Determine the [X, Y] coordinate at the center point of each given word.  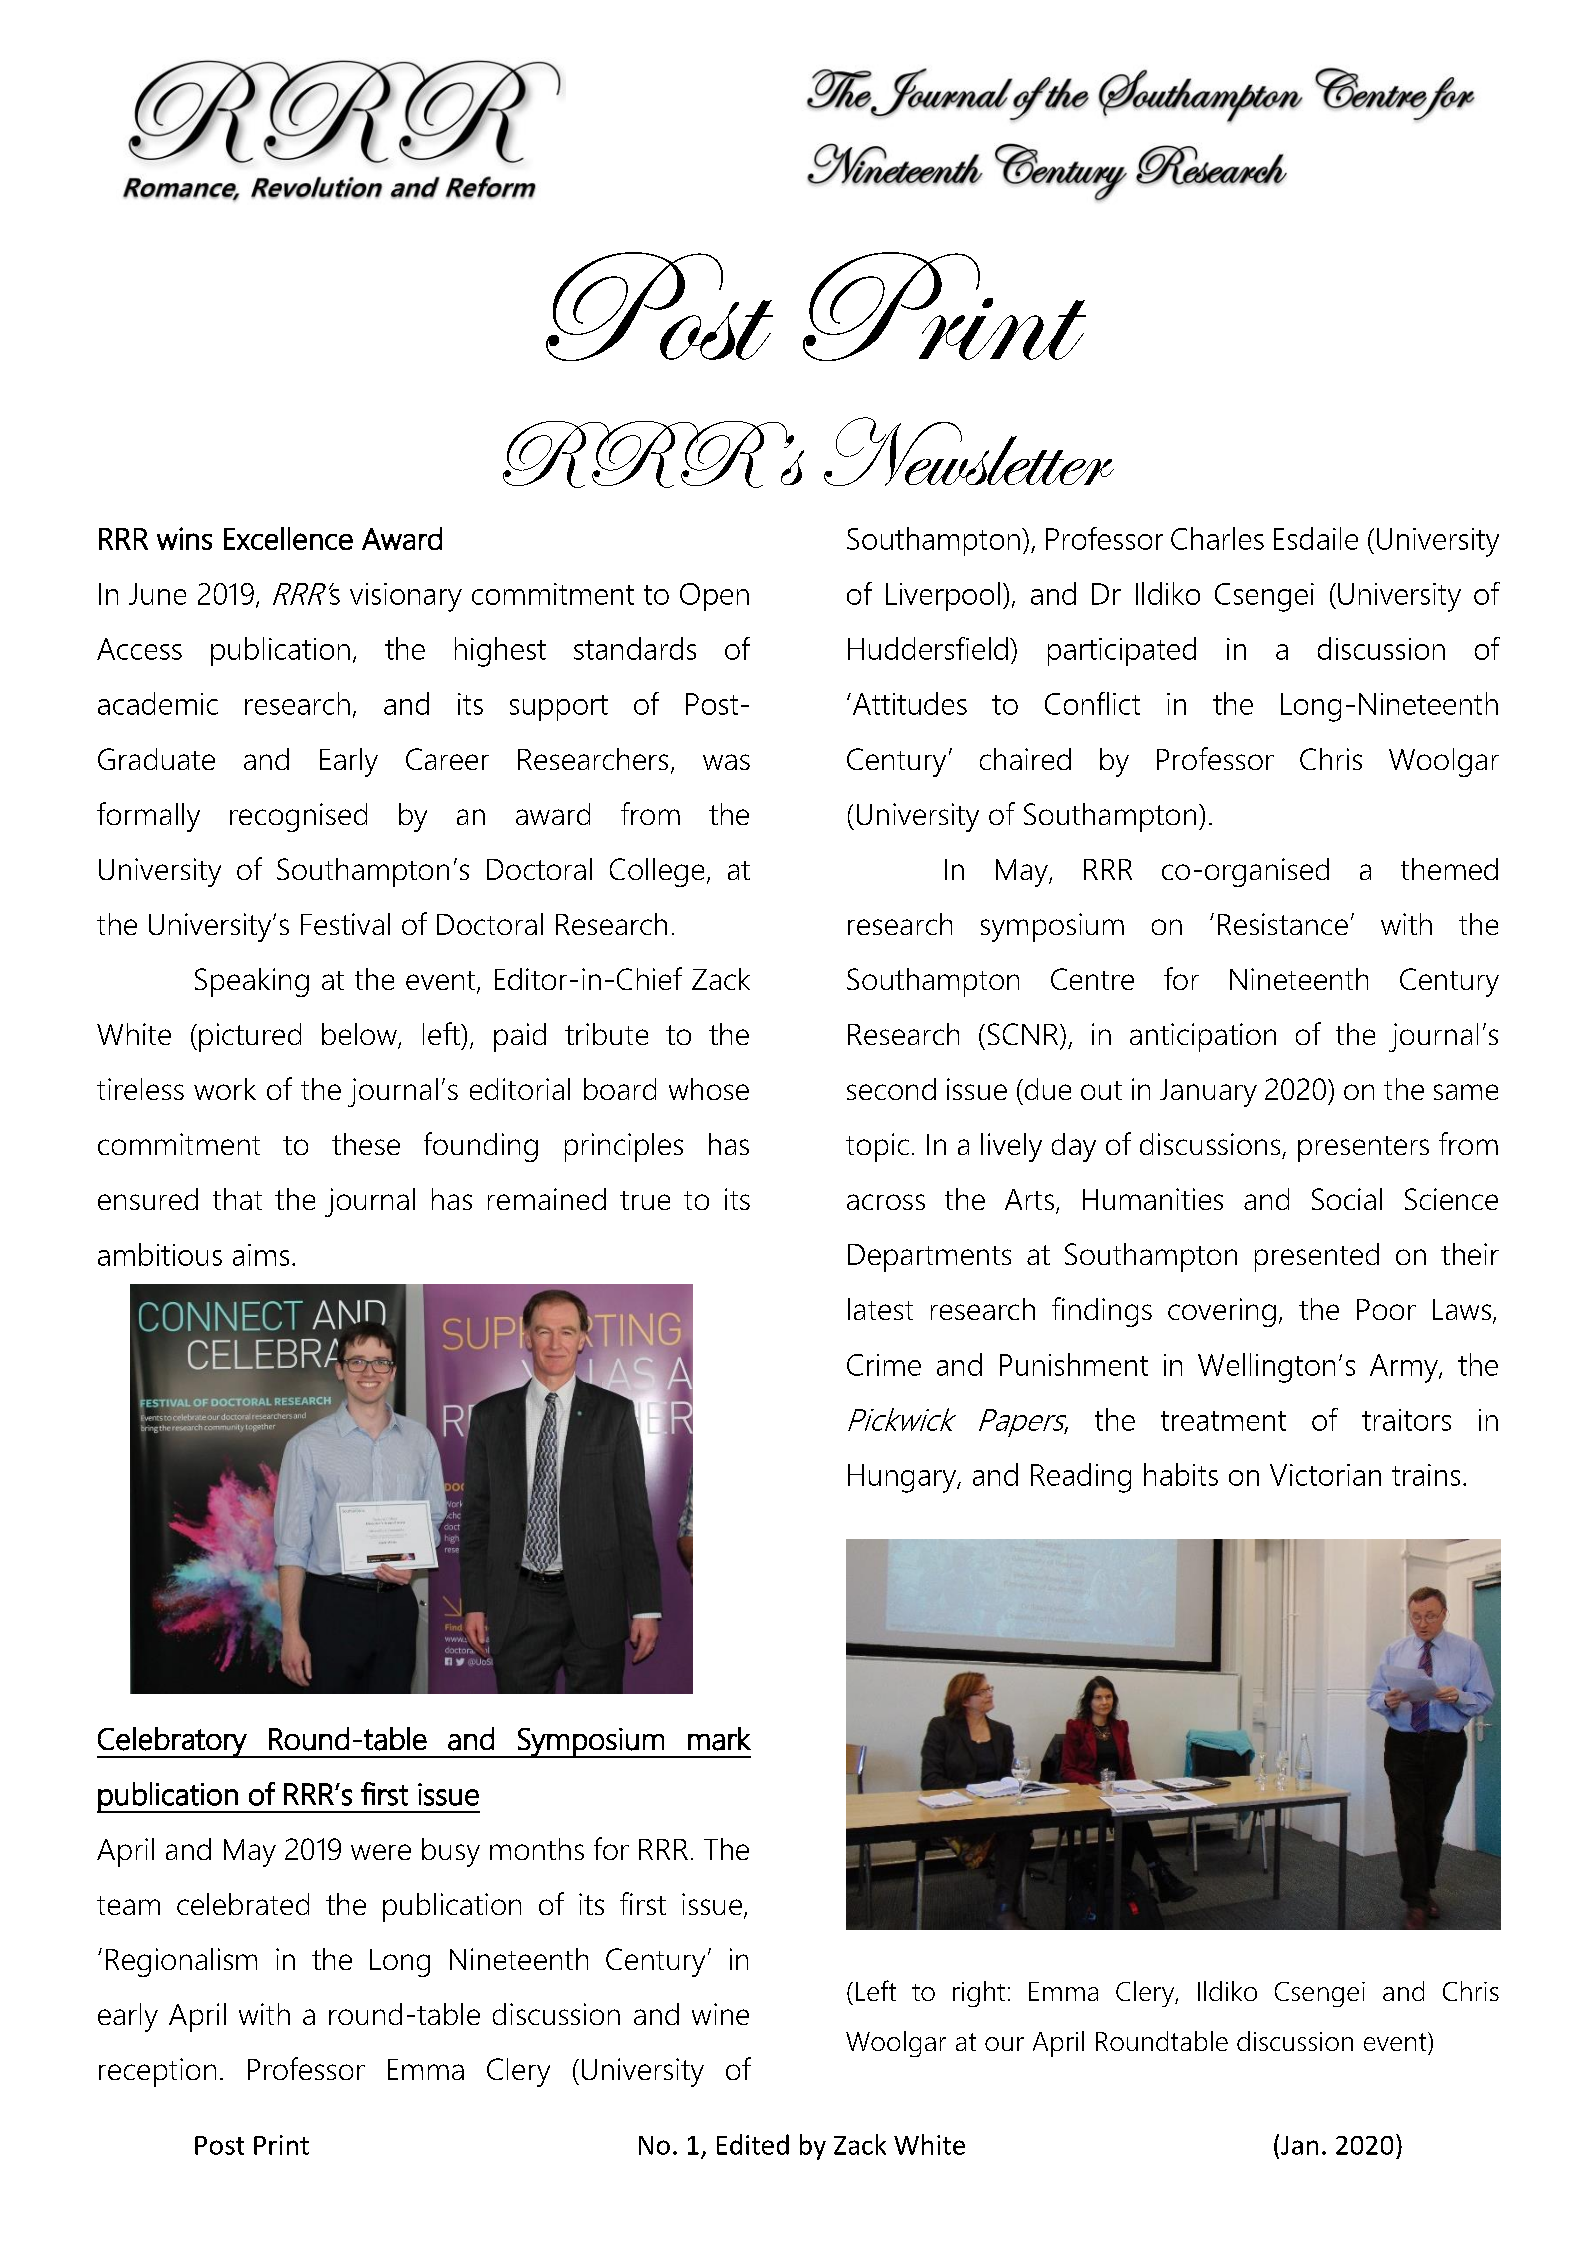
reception [157, 2072]
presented [1317, 1257]
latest [880, 1309]
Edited [753, 2144]
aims [261, 1255]
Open [714, 597]
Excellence [288, 538]
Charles [1217, 538]
